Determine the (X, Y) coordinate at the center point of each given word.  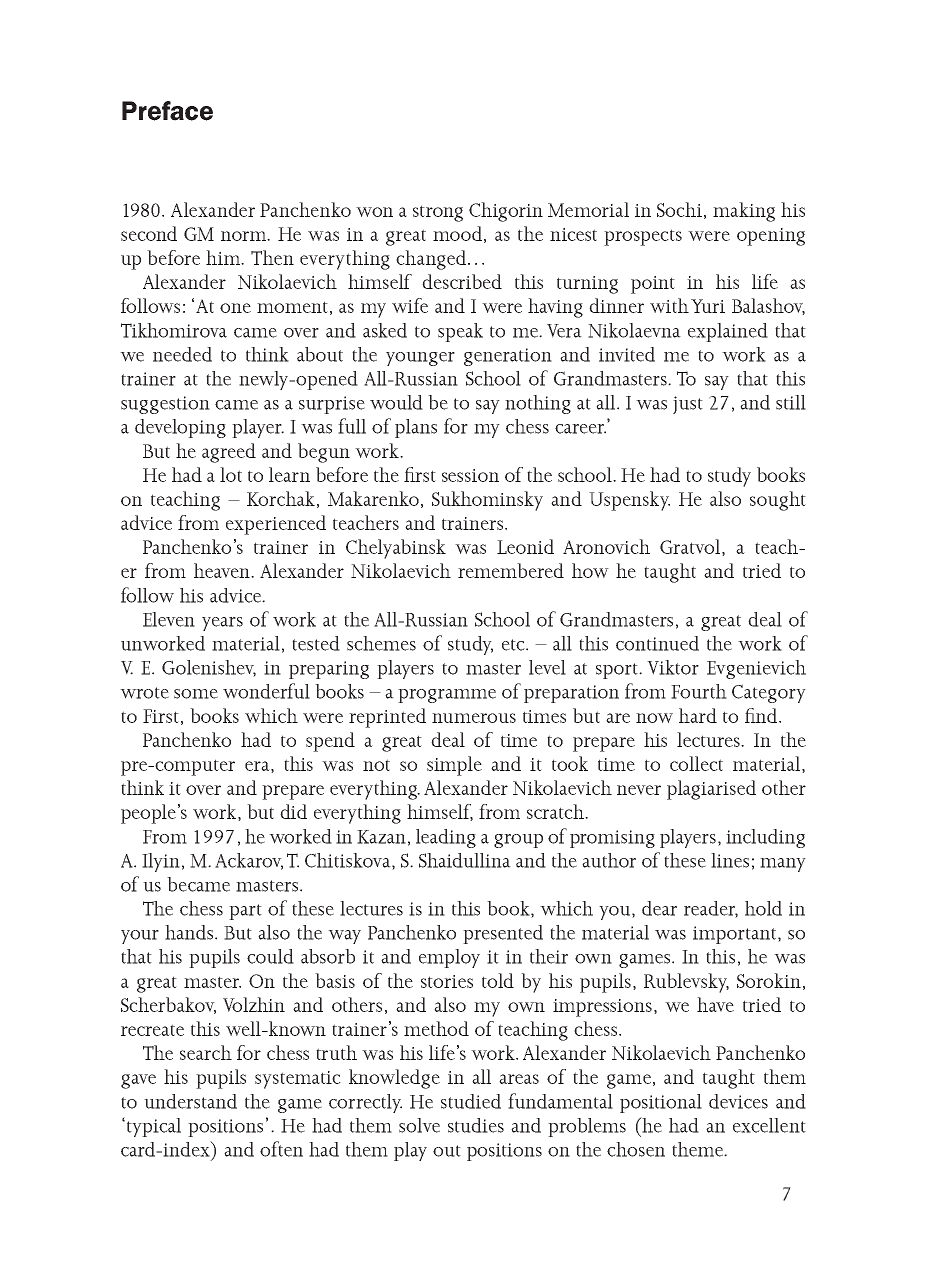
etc (514, 645)
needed (182, 354)
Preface (167, 111)
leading (446, 838)
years (222, 624)
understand (190, 1101)
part (245, 912)
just (688, 405)
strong (438, 213)
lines (730, 860)
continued (657, 643)
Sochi (679, 209)
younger (420, 359)
